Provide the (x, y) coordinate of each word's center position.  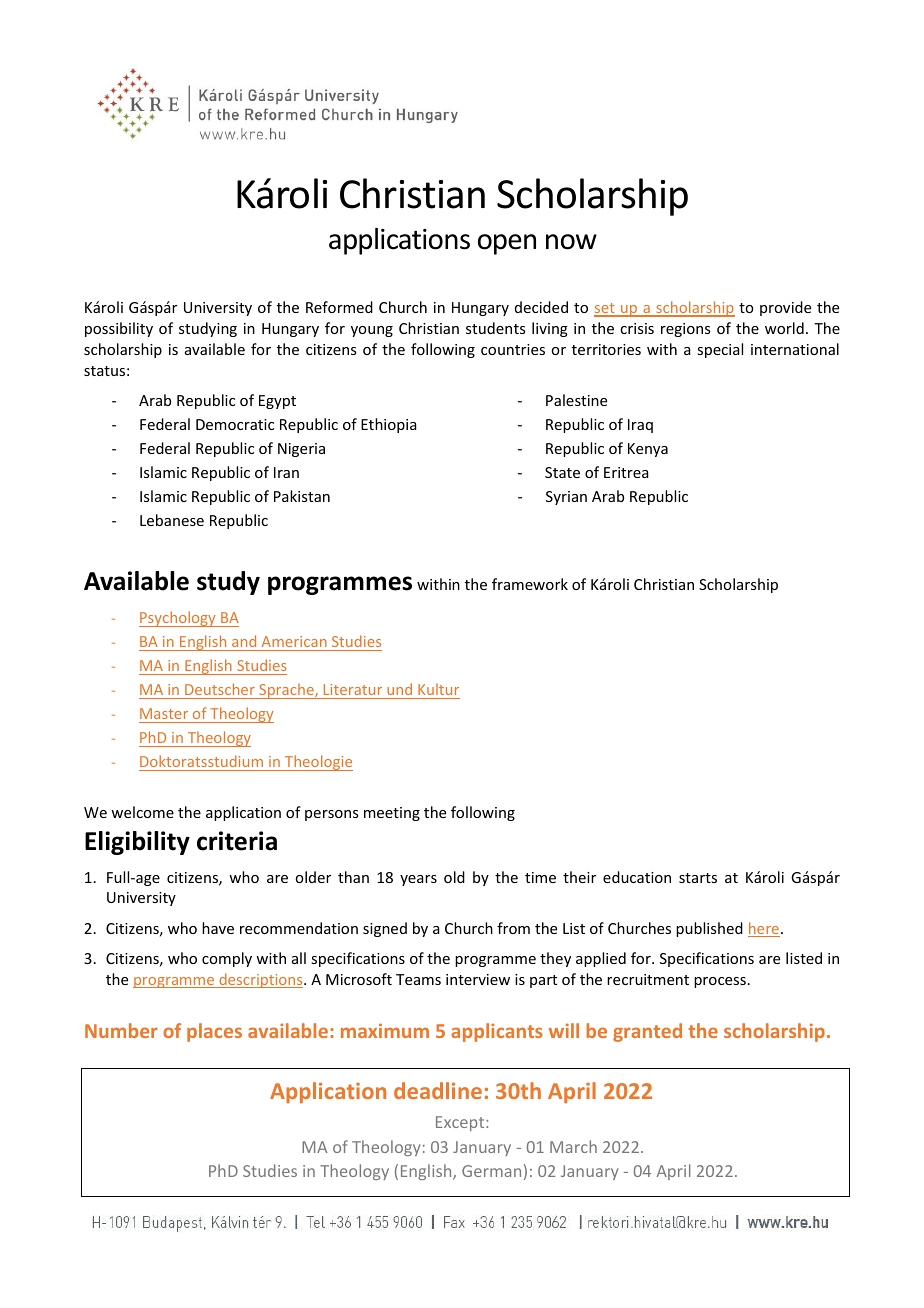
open (507, 244)
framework (530, 584)
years (418, 880)
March (573, 1146)
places (214, 1032)
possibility (119, 329)
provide (785, 308)
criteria (237, 841)
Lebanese (172, 520)
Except (461, 1123)
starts (698, 878)
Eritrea (626, 472)
